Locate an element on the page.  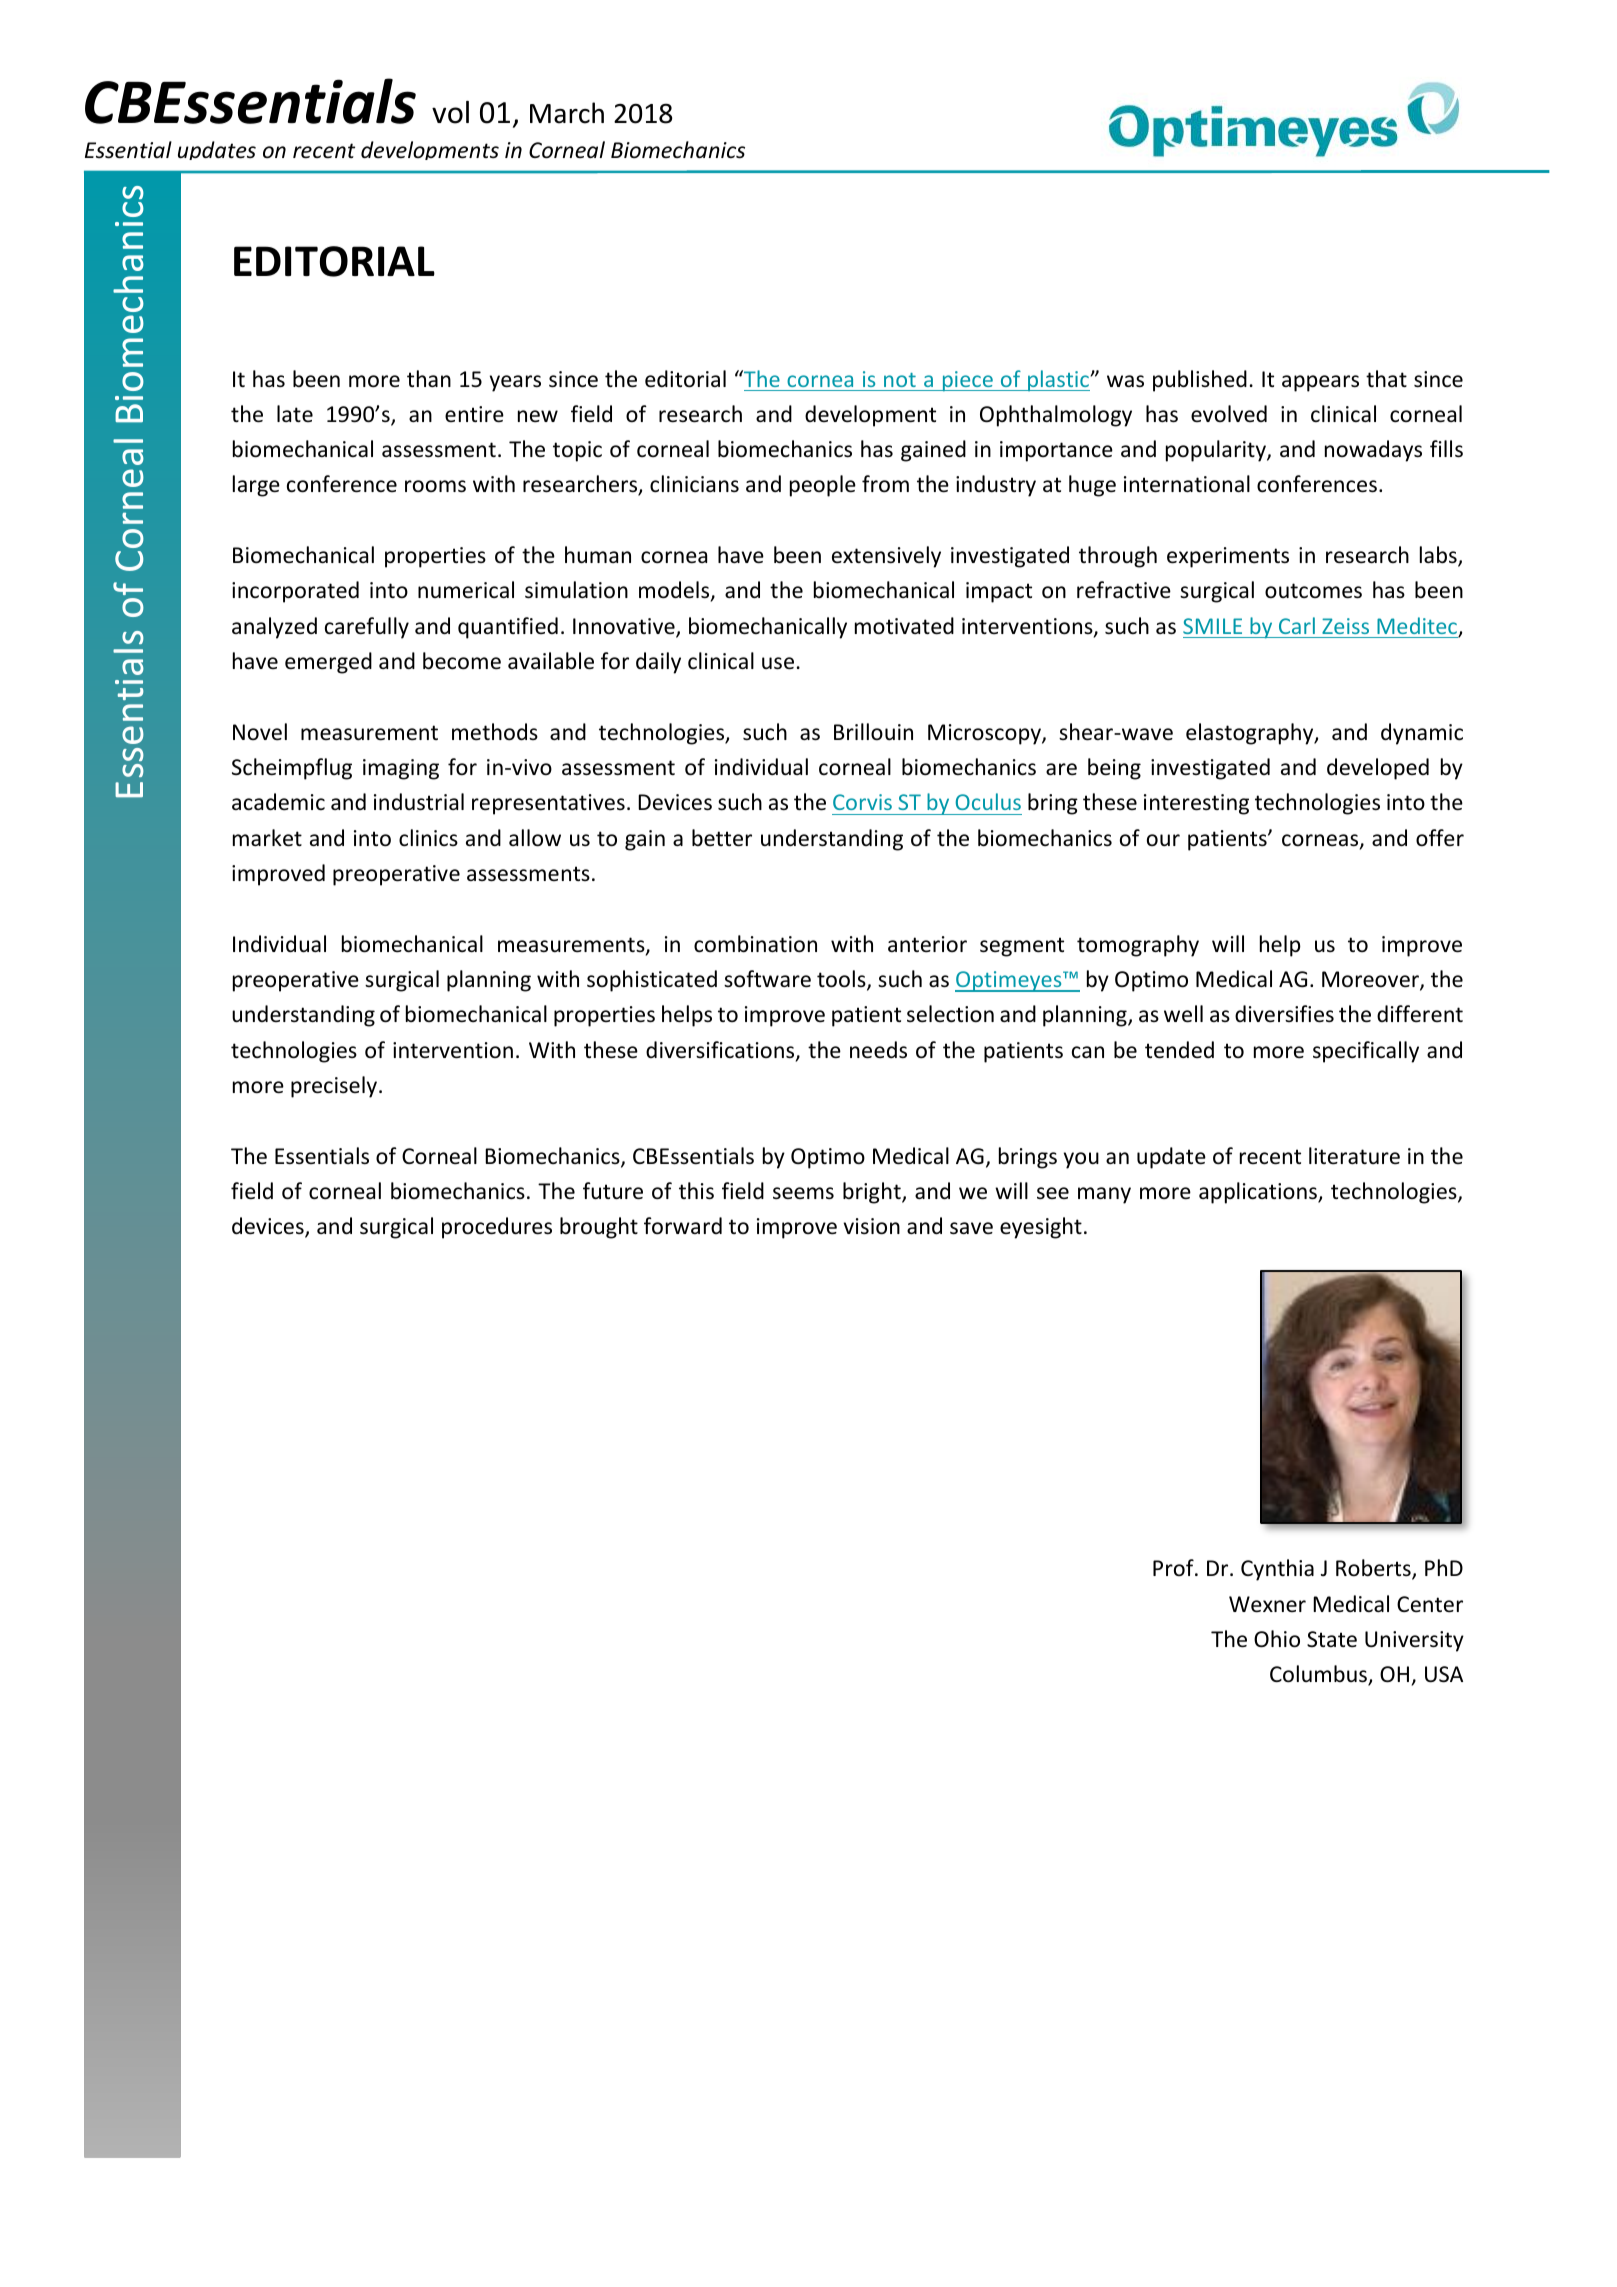
rooms is located at coordinates (435, 486).
